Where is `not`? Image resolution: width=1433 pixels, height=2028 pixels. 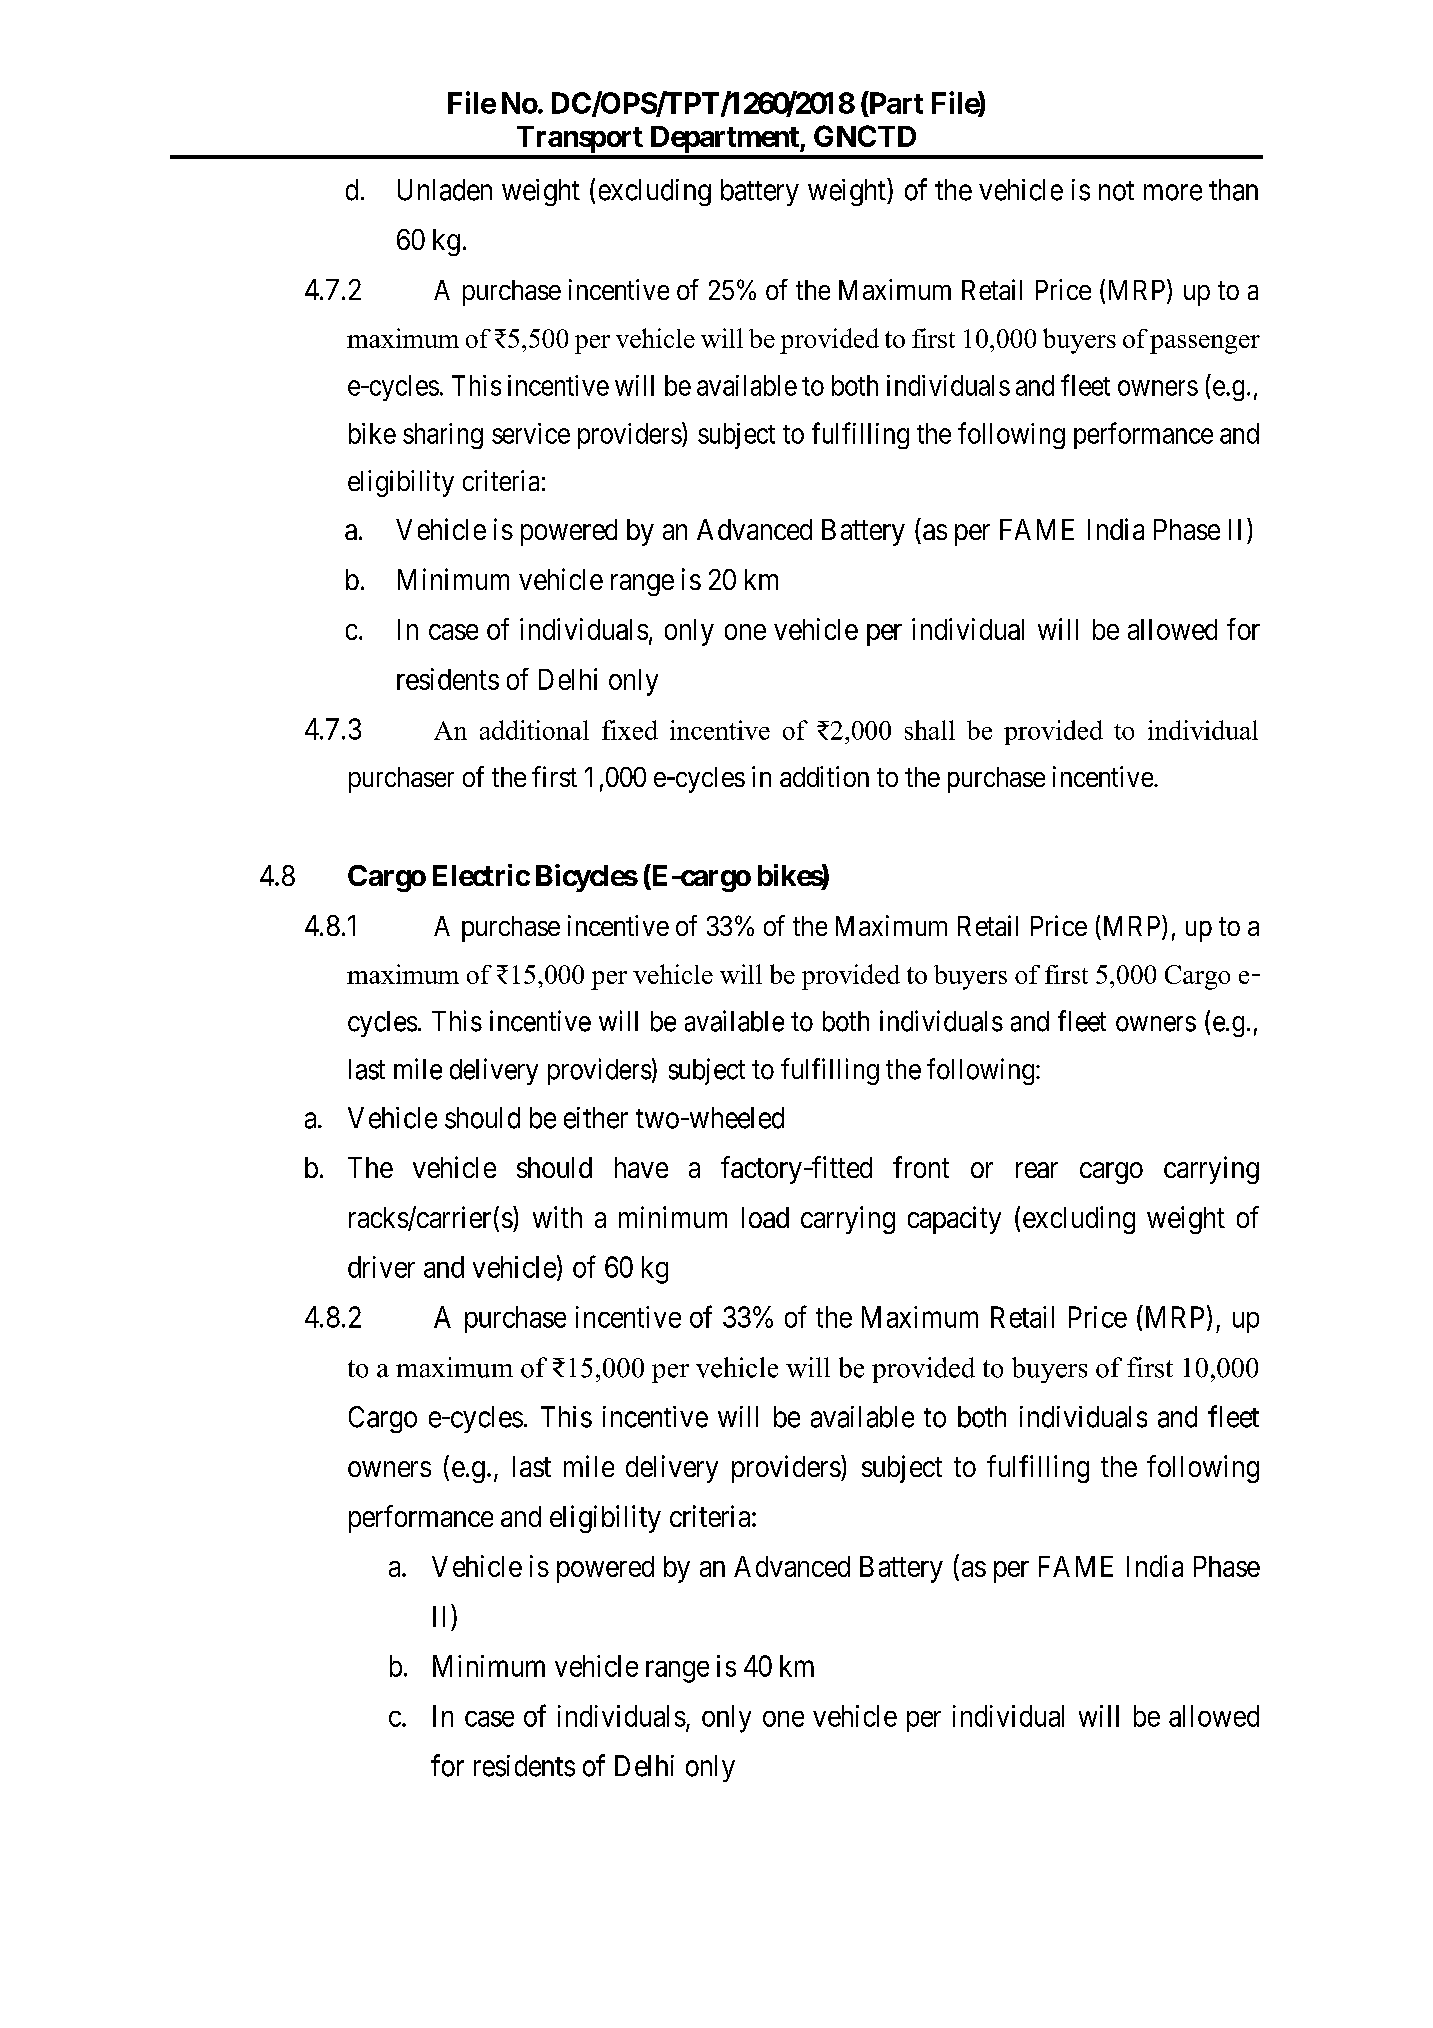 not is located at coordinates (1116, 191).
